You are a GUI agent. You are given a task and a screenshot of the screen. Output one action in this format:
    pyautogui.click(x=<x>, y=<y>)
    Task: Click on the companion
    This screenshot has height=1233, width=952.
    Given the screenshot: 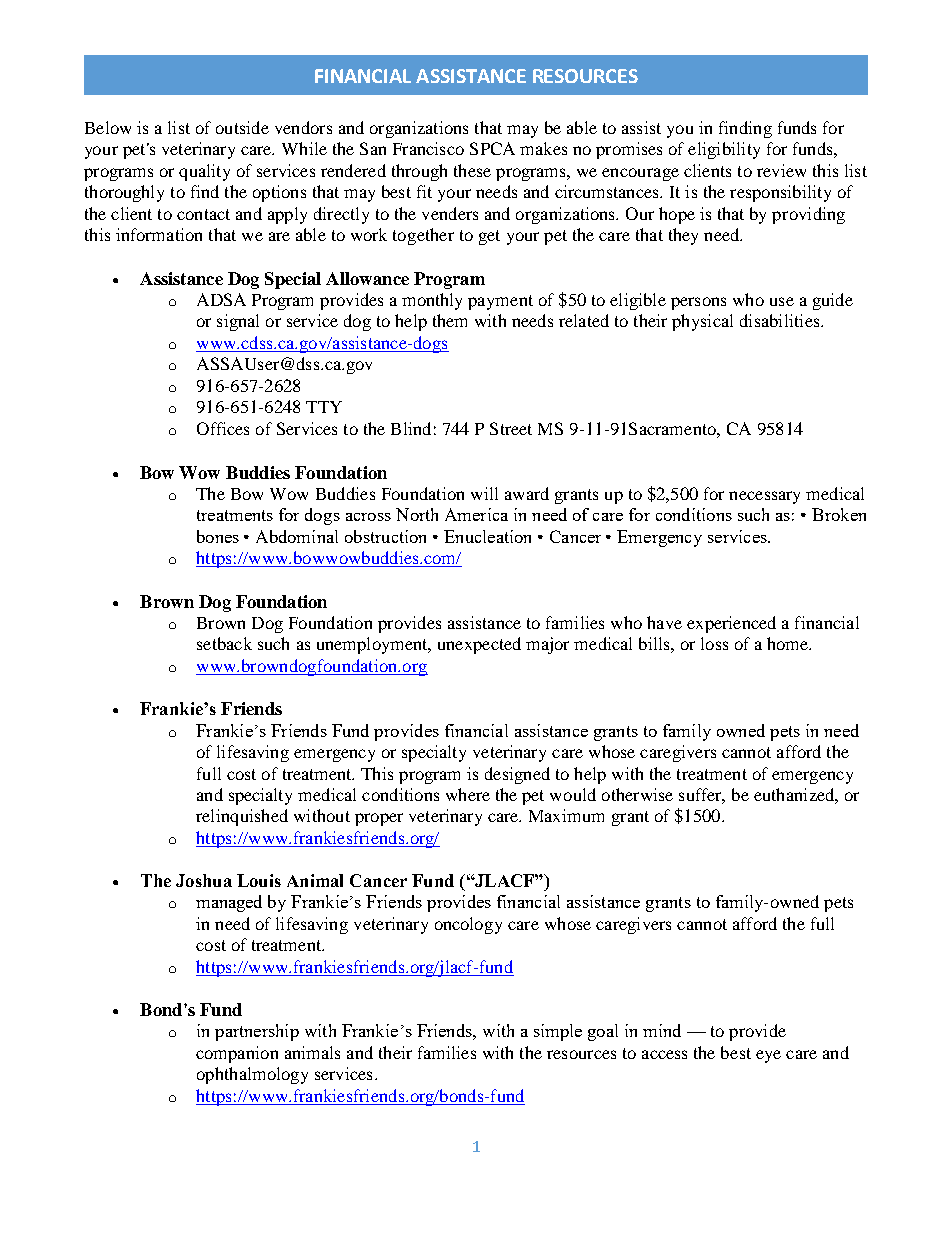 What is the action you would take?
    pyautogui.click(x=237, y=1054)
